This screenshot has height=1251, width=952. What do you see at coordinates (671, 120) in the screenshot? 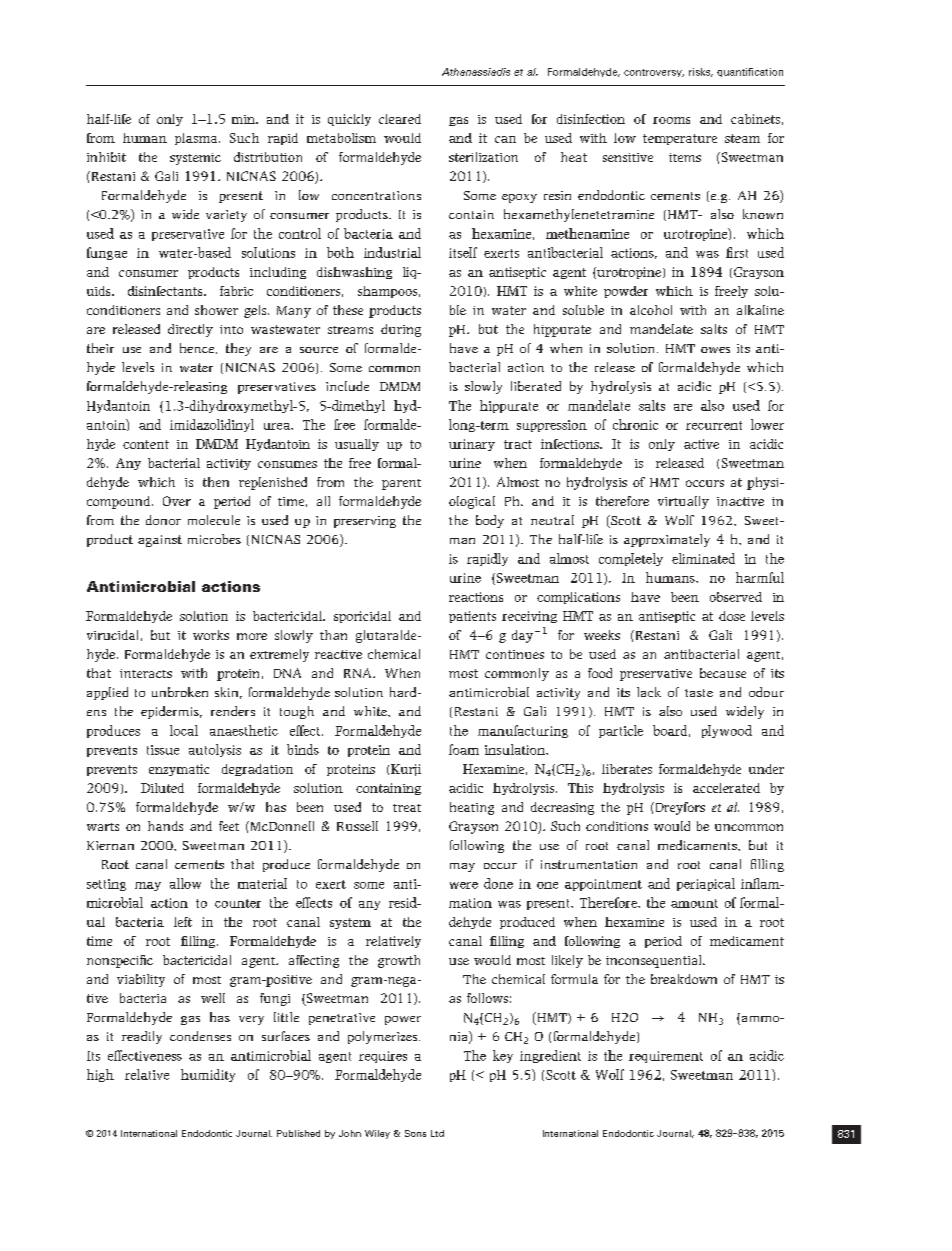
I see `rooms` at bounding box center [671, 120].
